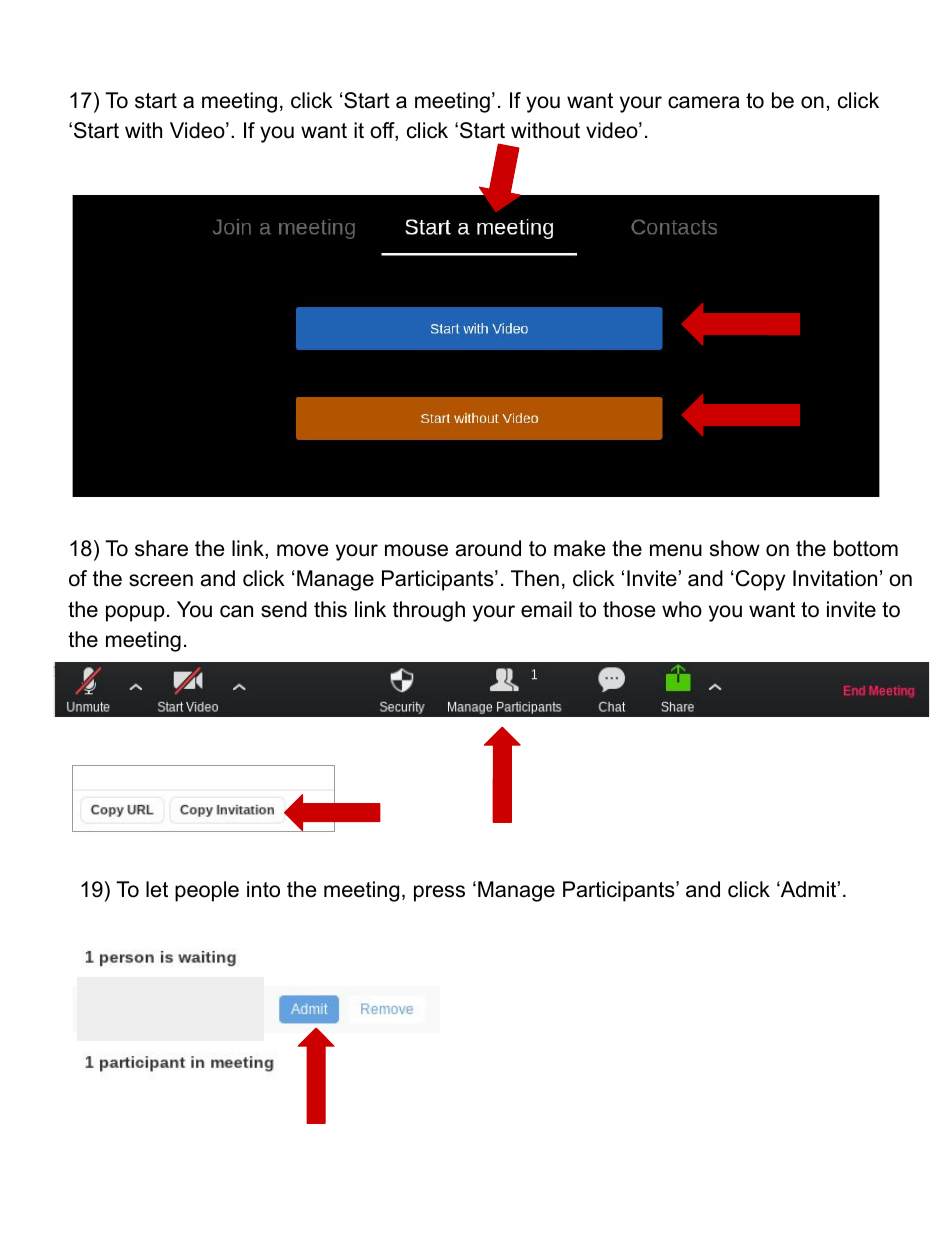  Describe the element at coordinates (439, 893) in the document. I see `press` at that location.
